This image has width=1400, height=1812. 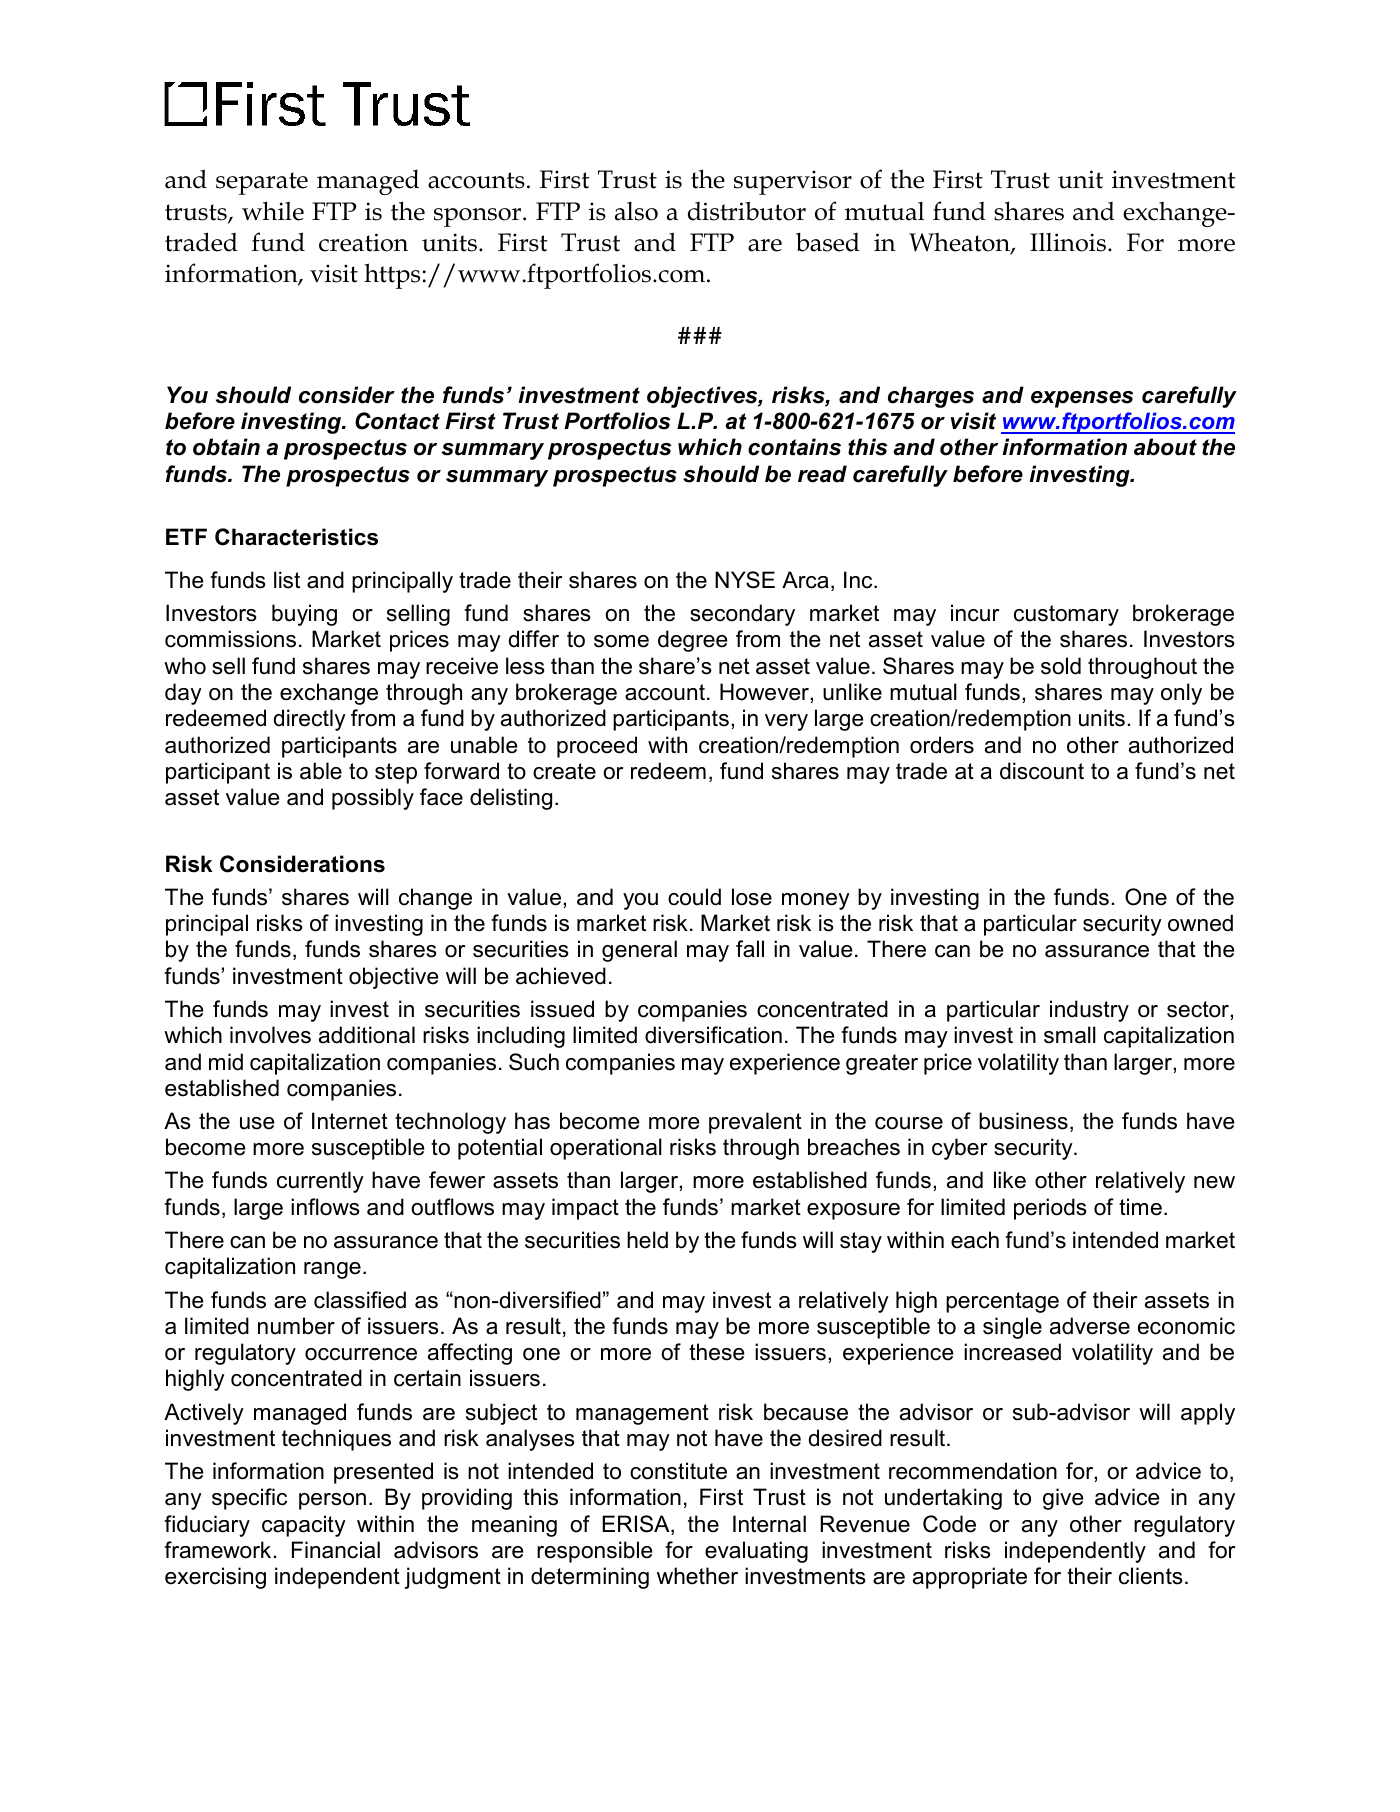 I want to click on distributor, so click(x=747, y=211).
